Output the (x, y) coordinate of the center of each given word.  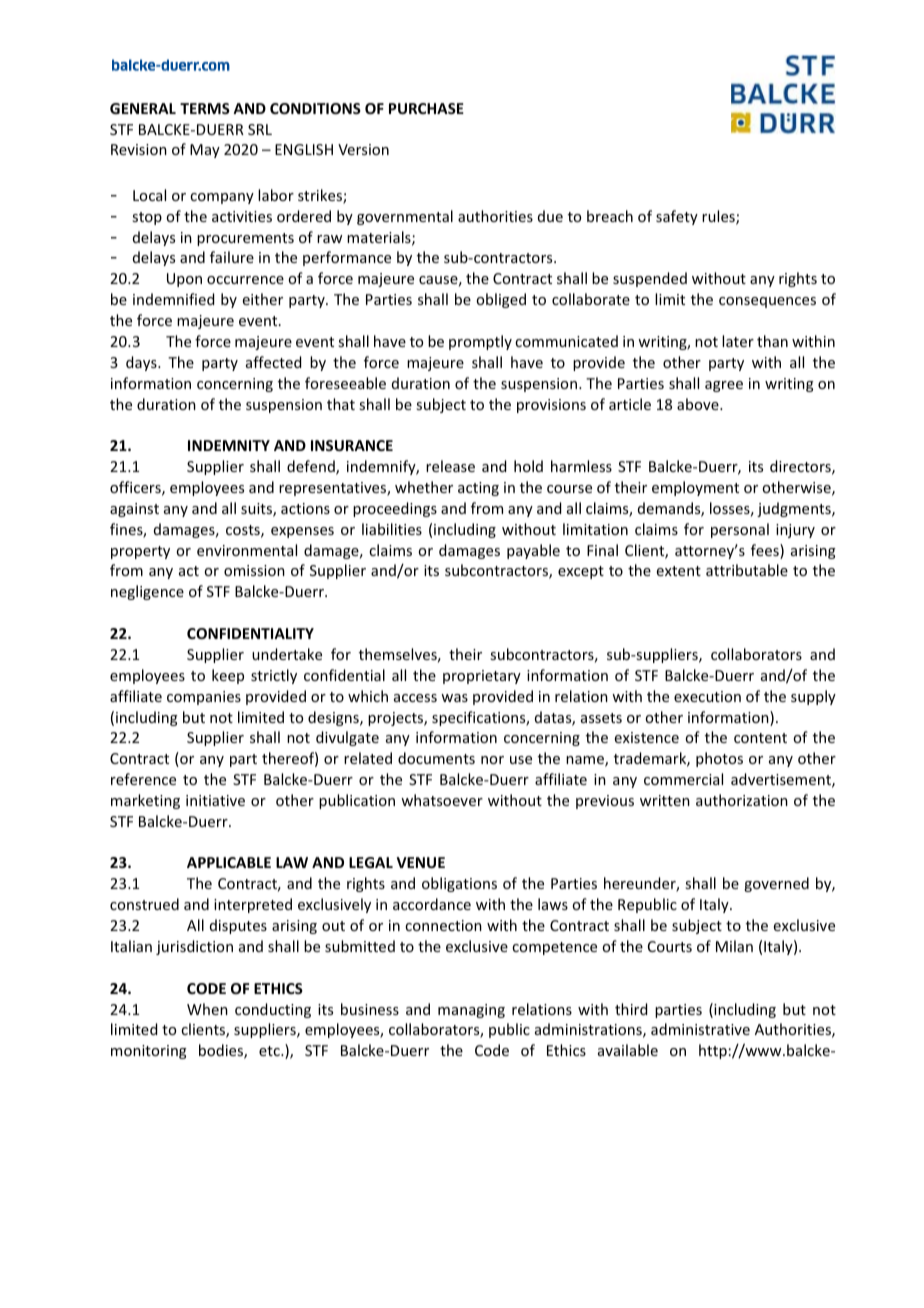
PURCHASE (426, 108)
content (760, 738)
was (454, 698)
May (205, 151)
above (699, 404)
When (207, 1009)
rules (719, 217)
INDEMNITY (229, 445)
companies (204, 698)
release (450, 466)
